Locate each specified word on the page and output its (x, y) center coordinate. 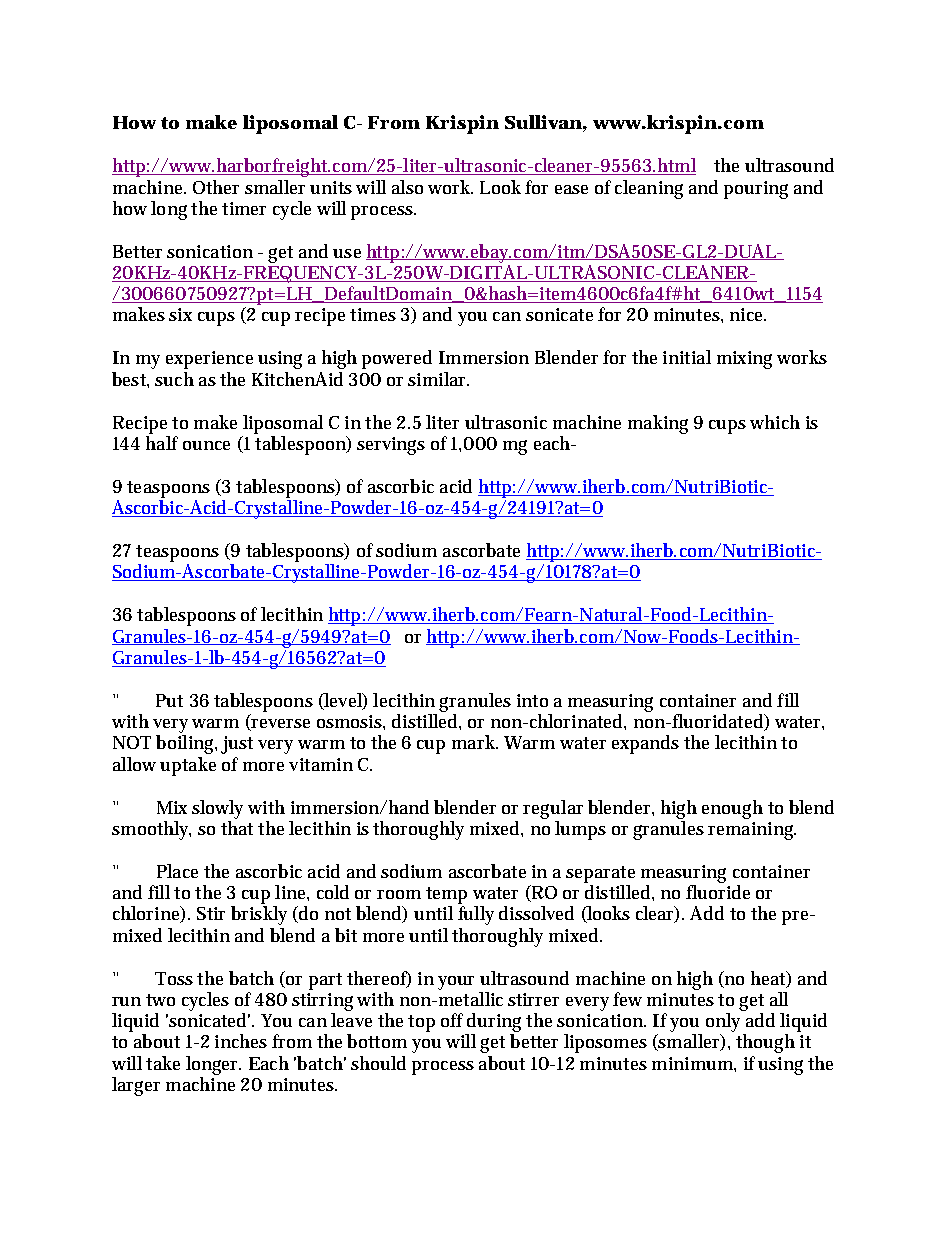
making (658, 424)
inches (241, 1041)
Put (169, 700)
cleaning (649, 189)
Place (177, 871)
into (532, 700)
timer (244, 208)
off (452, 1020)
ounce (206, 445)
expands (645, 744)
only (723, 1022)
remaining (752, 831)
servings (391, 446)
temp (446, 895)
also (407, 187)
